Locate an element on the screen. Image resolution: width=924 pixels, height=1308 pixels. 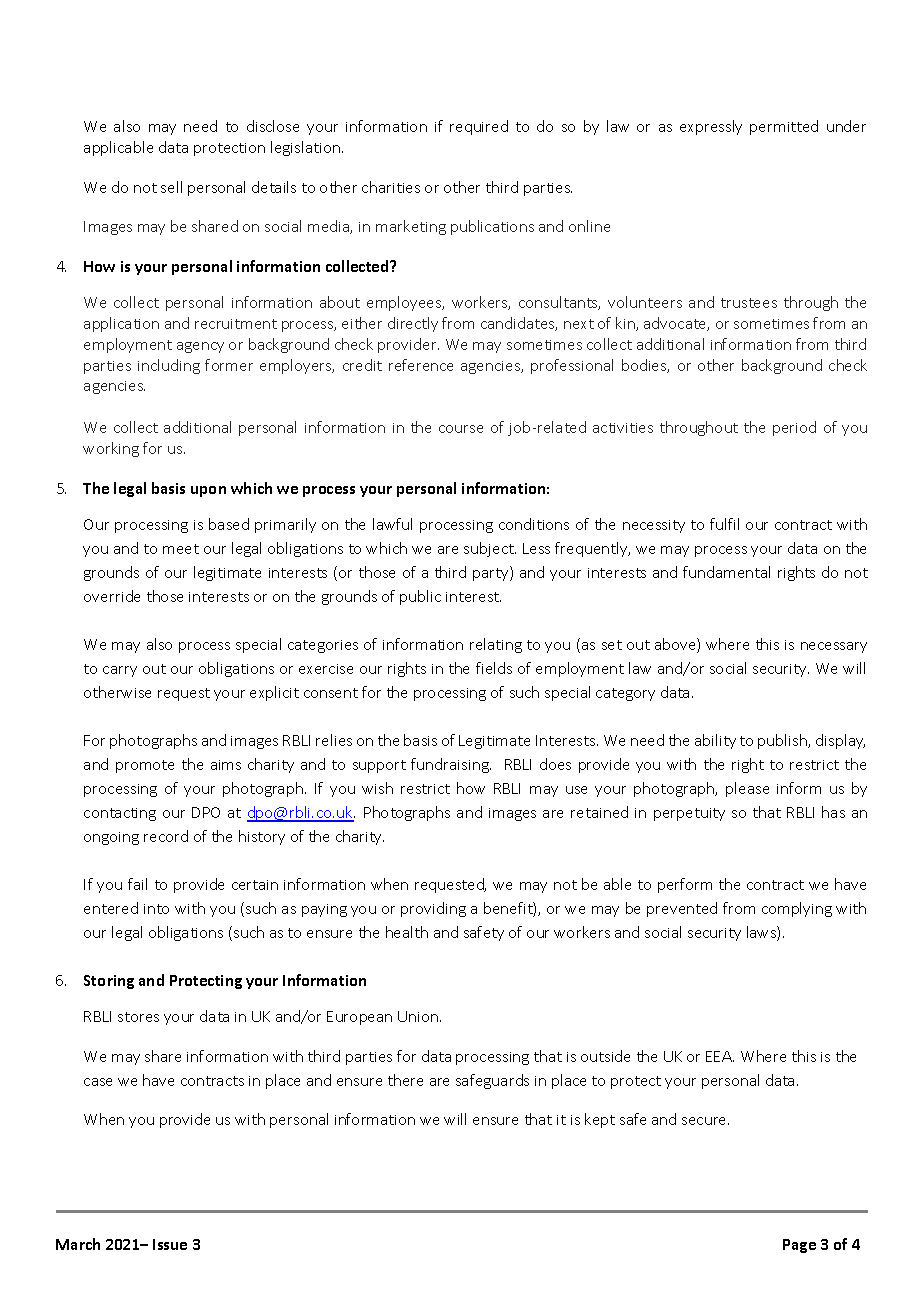
Issue is located at coordinates (170, 1244).
